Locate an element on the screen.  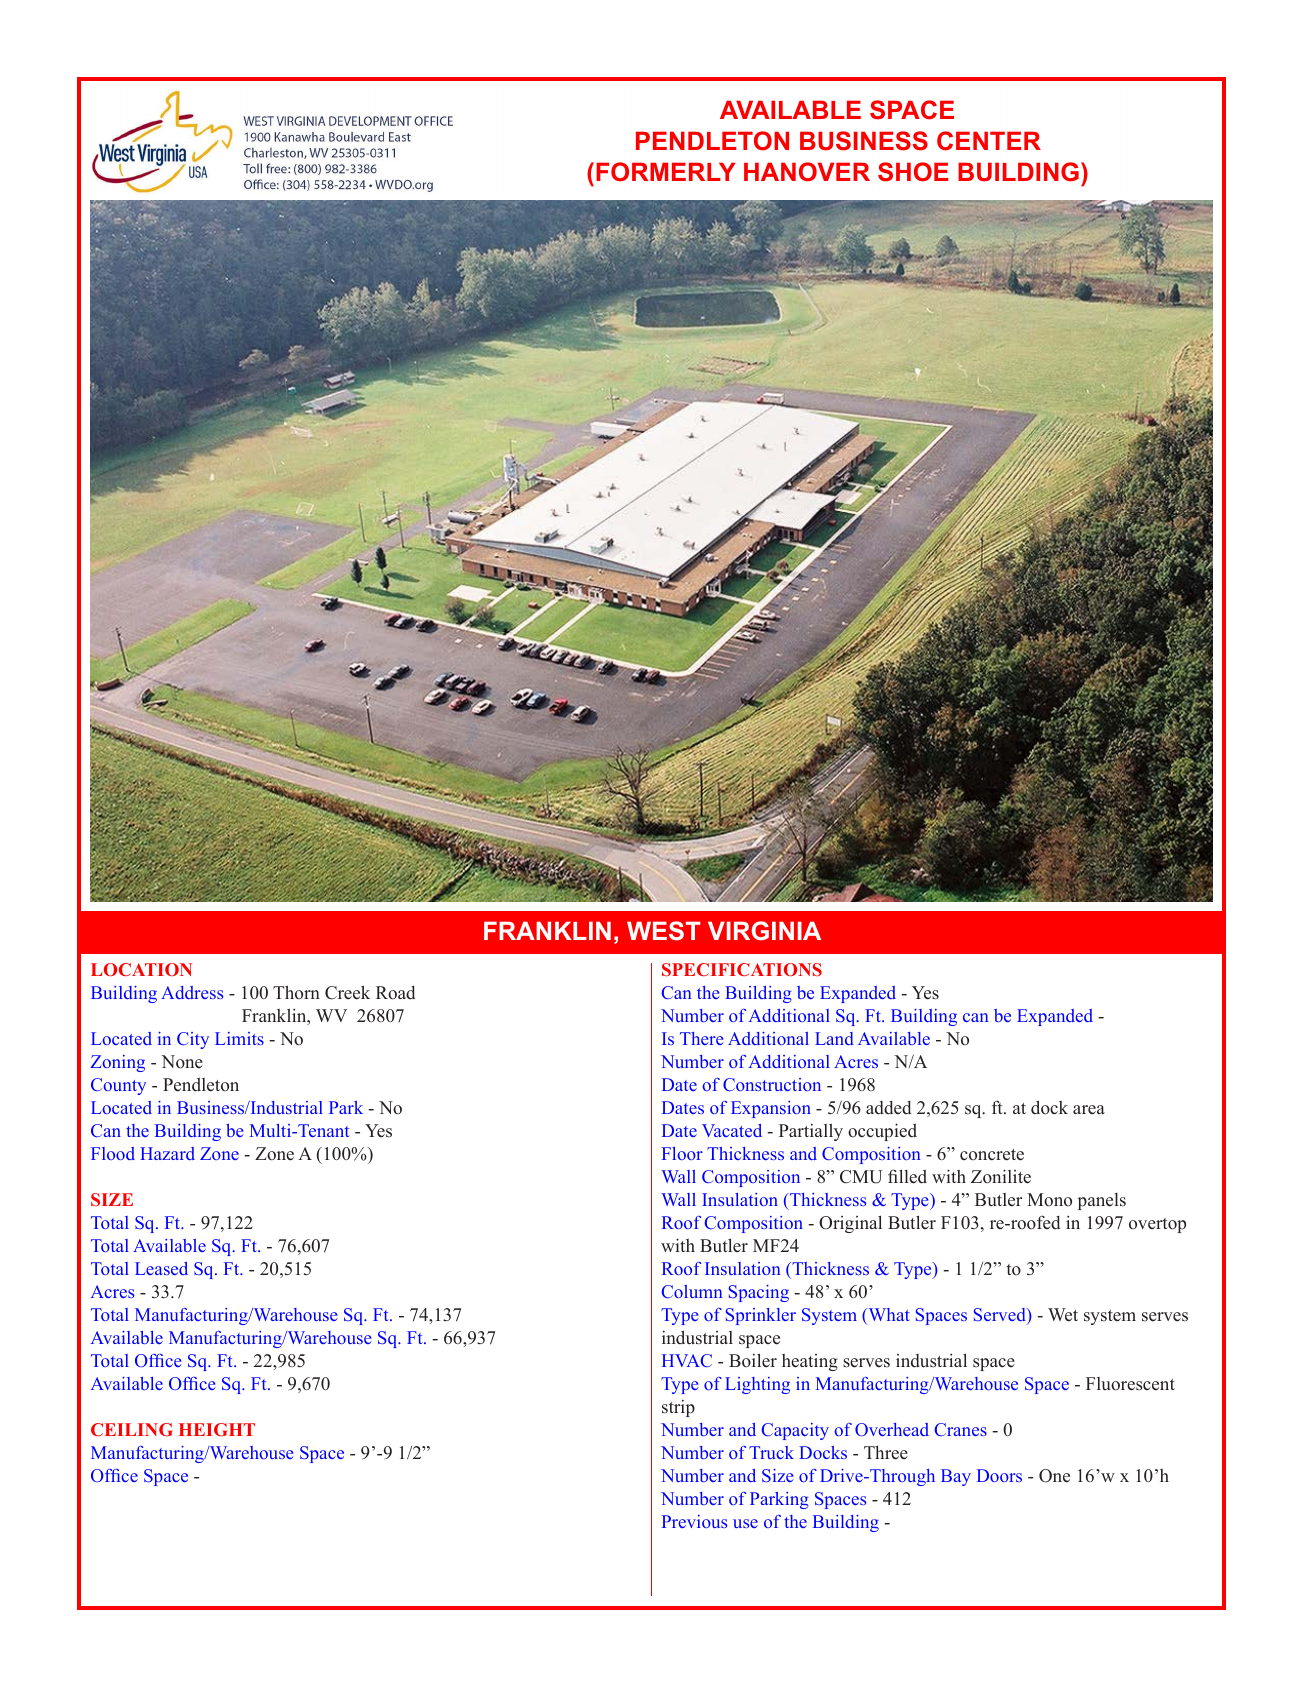
Doors is located at coordinates (999, 1475).
